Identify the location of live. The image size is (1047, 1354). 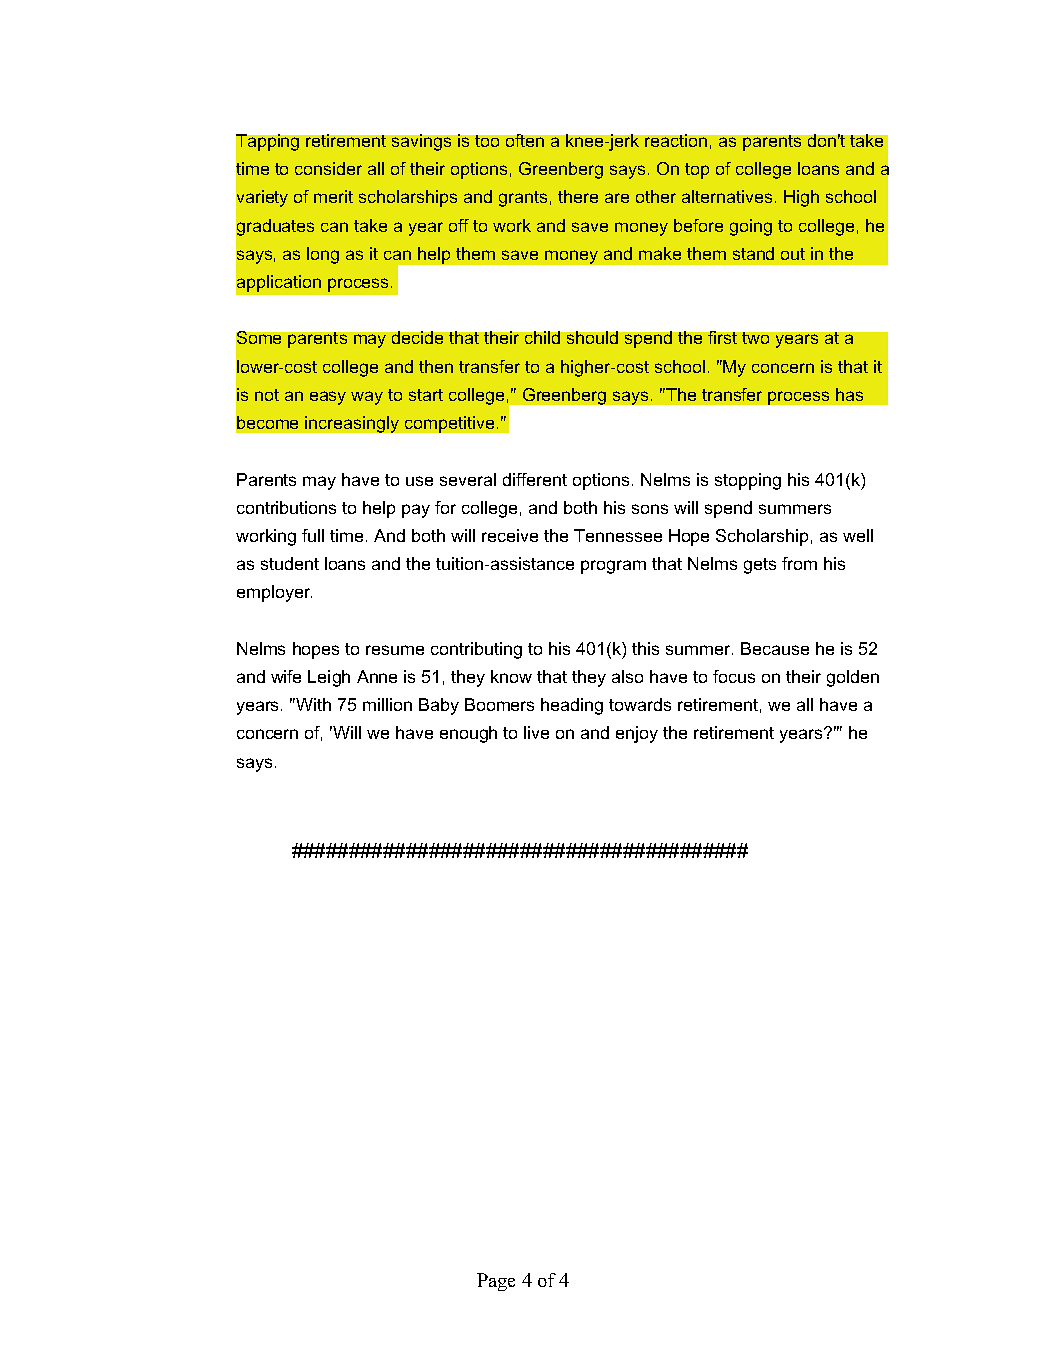
(536, 732).
